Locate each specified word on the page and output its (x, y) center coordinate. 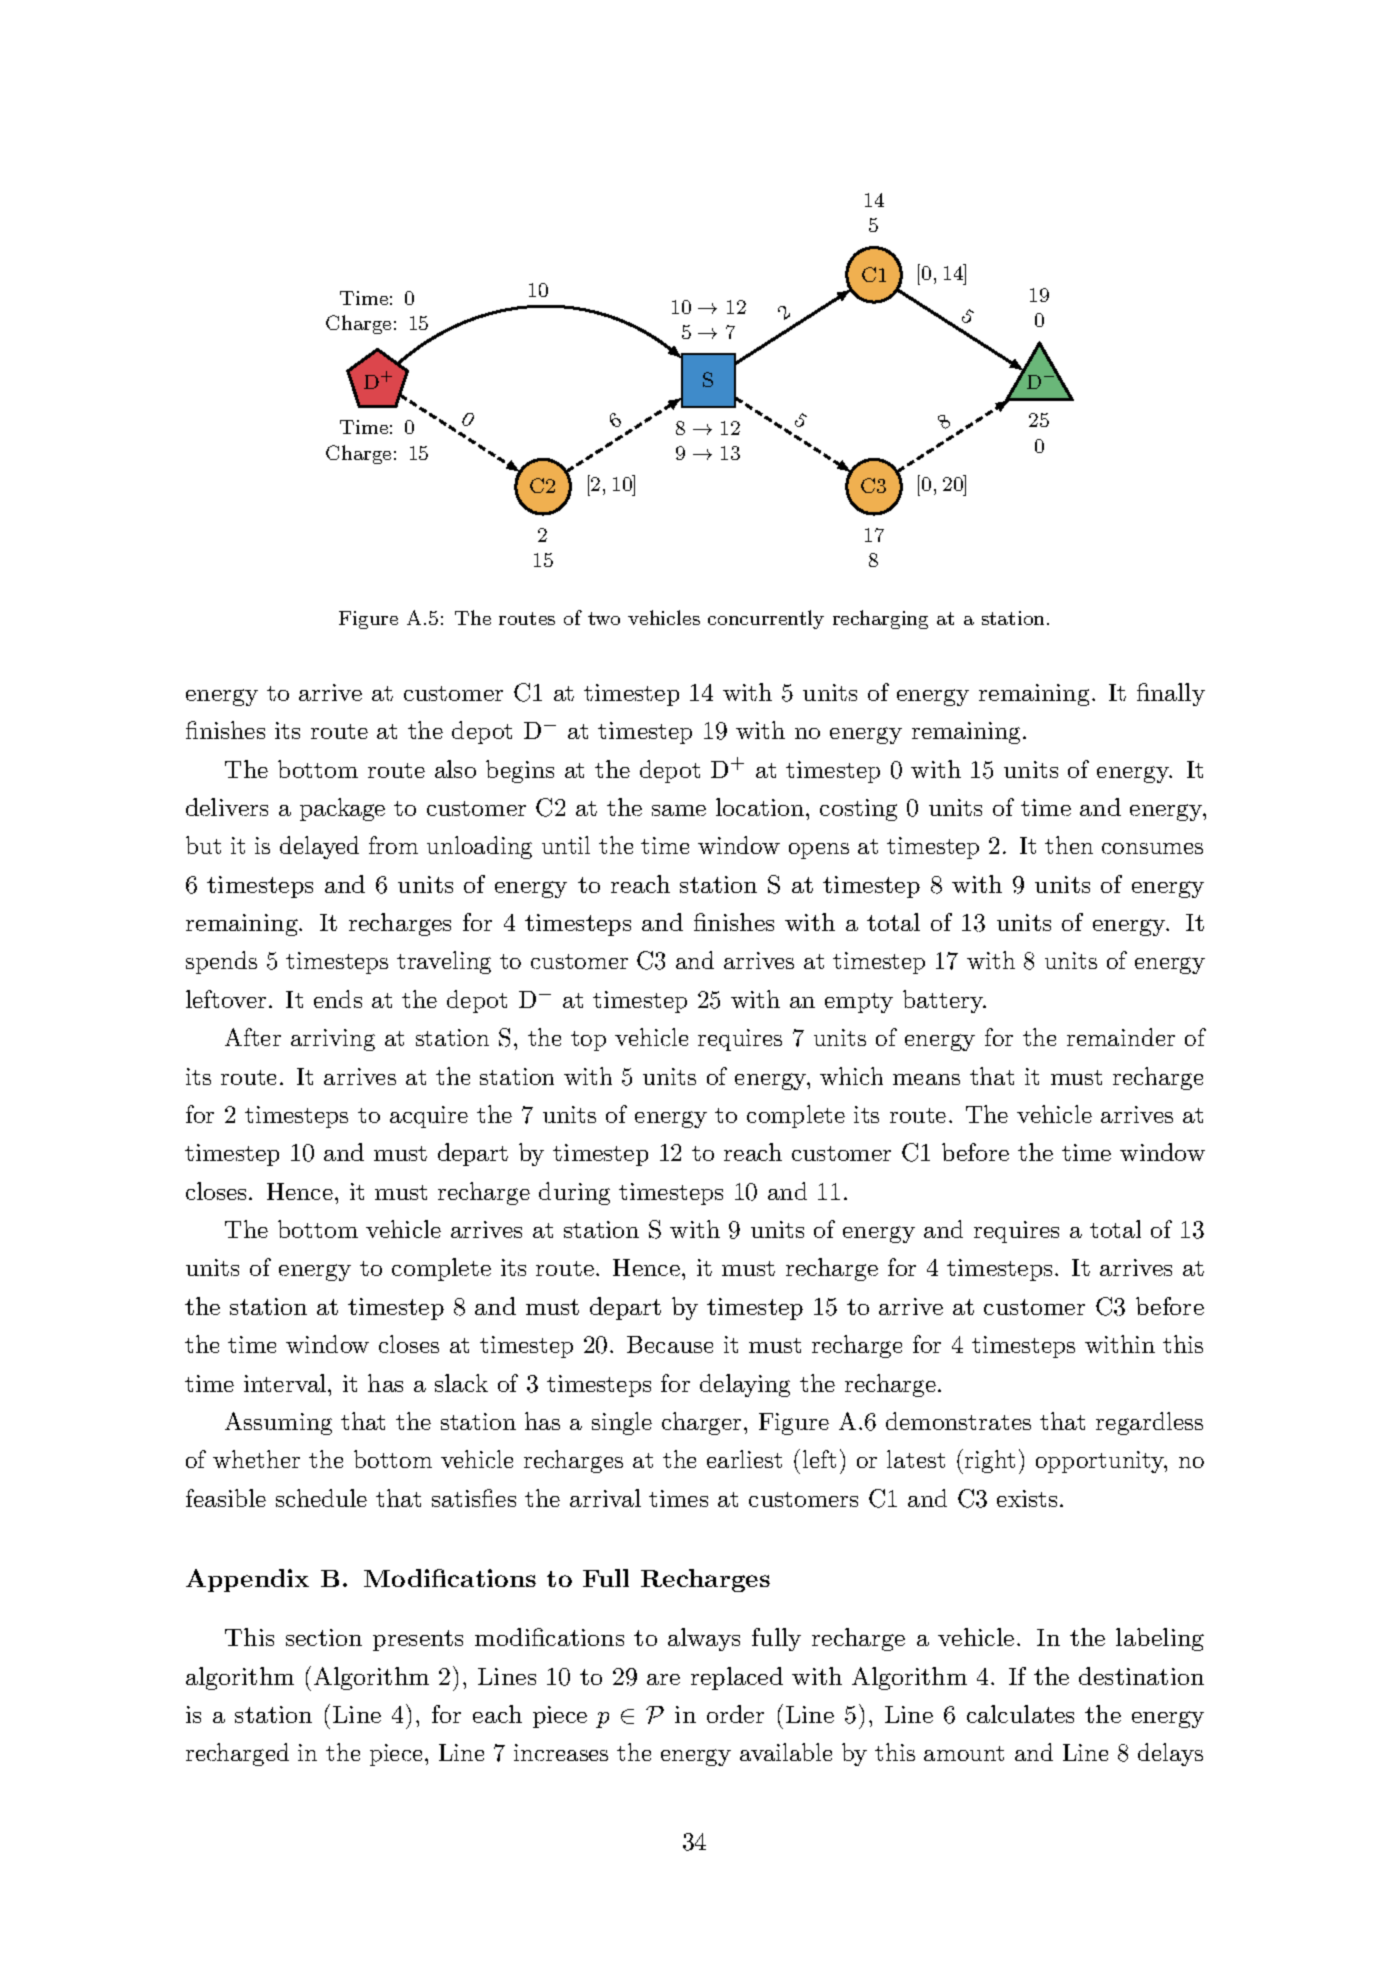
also (455, 769)
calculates (1020, 1714)
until (566, 845)
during (574, 1193)
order (735, 1714)
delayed (319, 847)
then (1069, 845)
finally (1171, 694)
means (926, 1079)
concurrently (766, 619)
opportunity (1101, 1462)
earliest (744, 1459)
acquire (429, 1117)
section (324, 1637)
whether (256, 1459)
